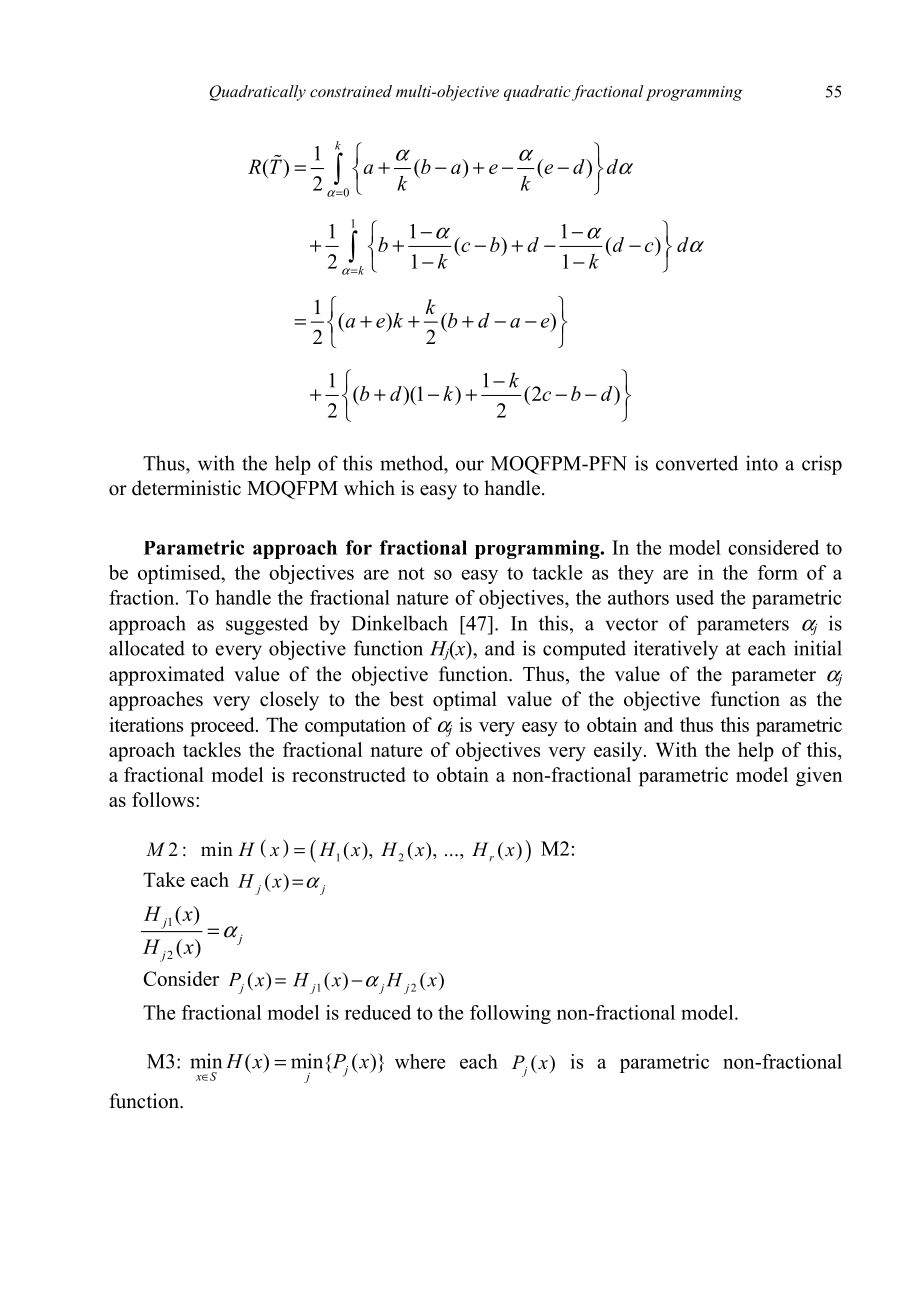 This image has width=924, height=1304. What do you see at coordinates (411, 573) in the image?
I see `not` at bounding box center [411, 573].
